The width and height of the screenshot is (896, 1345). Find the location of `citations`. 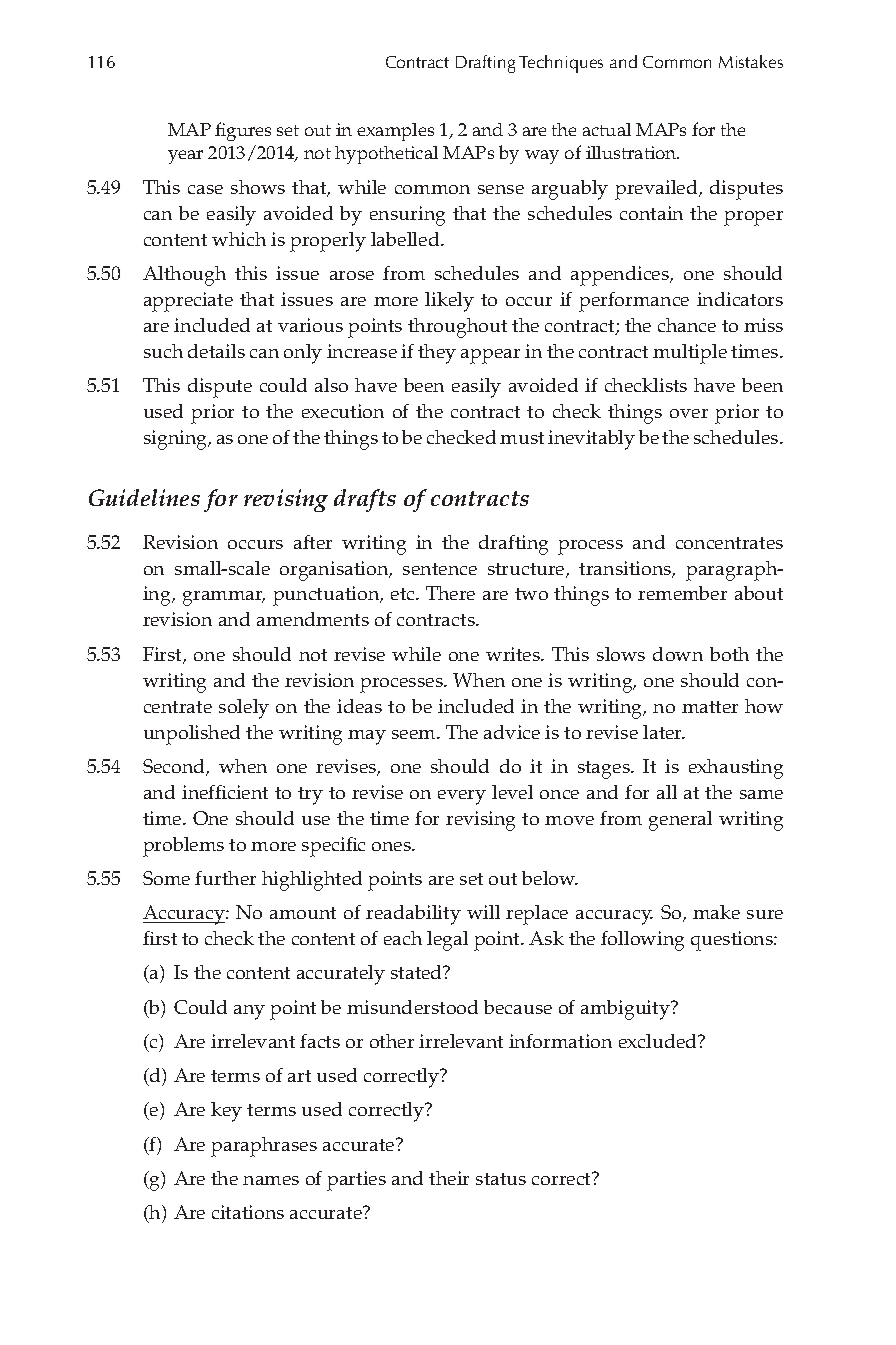

citations is located at coordinates (248, 1212).
